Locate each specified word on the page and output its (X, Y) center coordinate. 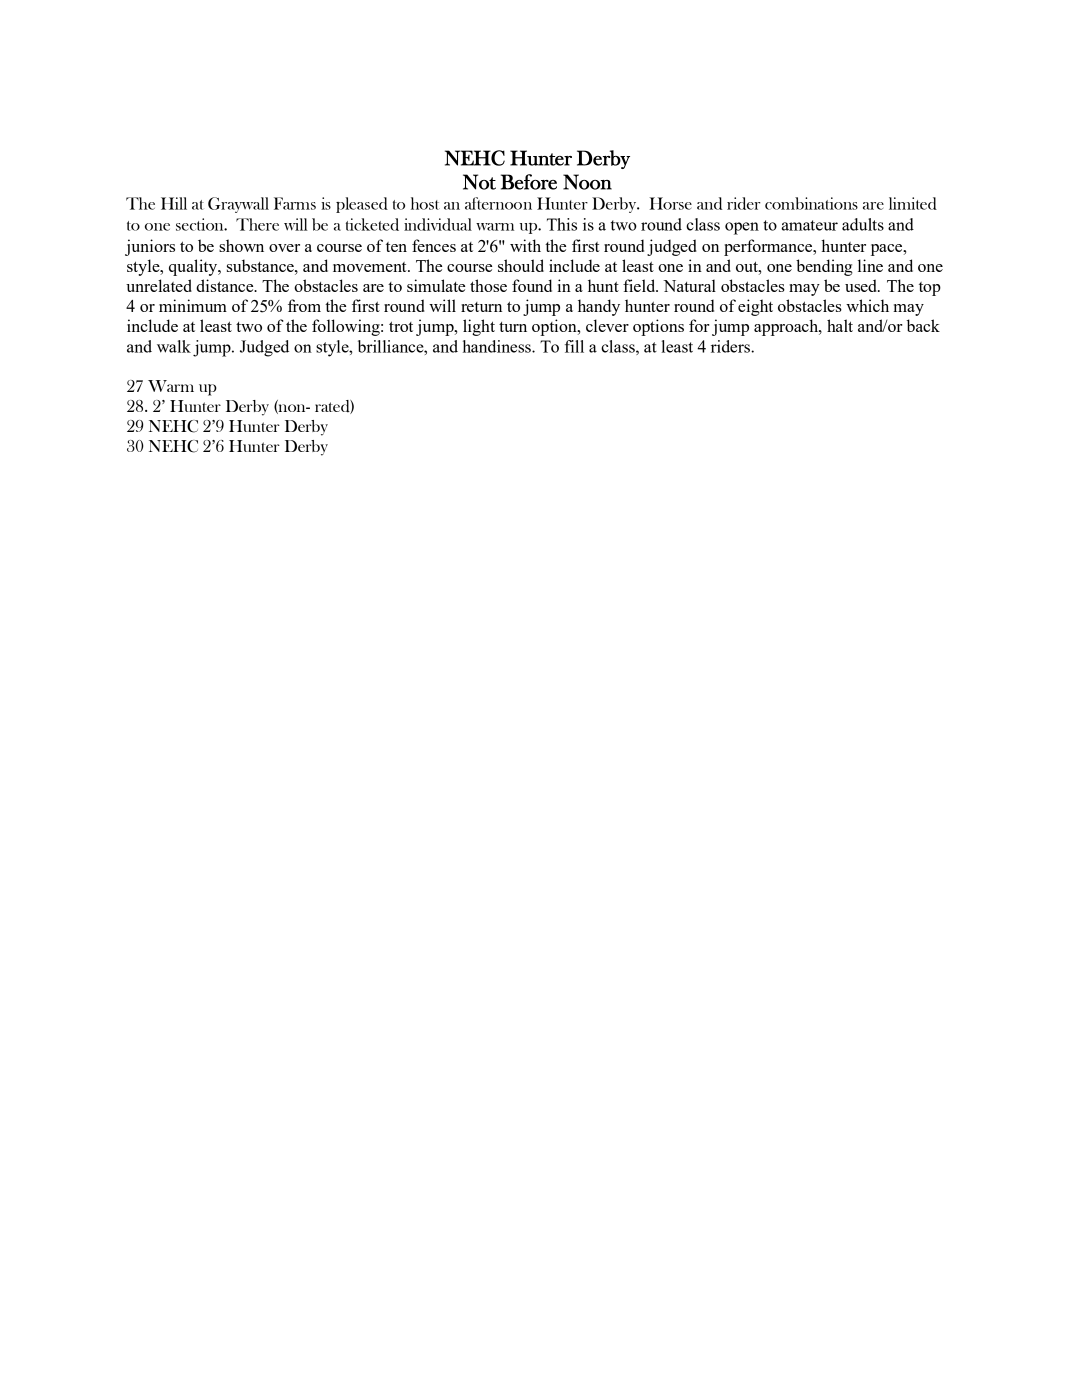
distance (226, 285)
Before (529, 182)
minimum (193, 305)
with (525, 245)
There (257, 224)
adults (863, 224)
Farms (295, 203)
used (862, 285)
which (867, 305)
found (532, 285)
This (562, 224)
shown (241, 245)
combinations (811, 203)
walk (174, 346)
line (870, 265)
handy (599, 307)
